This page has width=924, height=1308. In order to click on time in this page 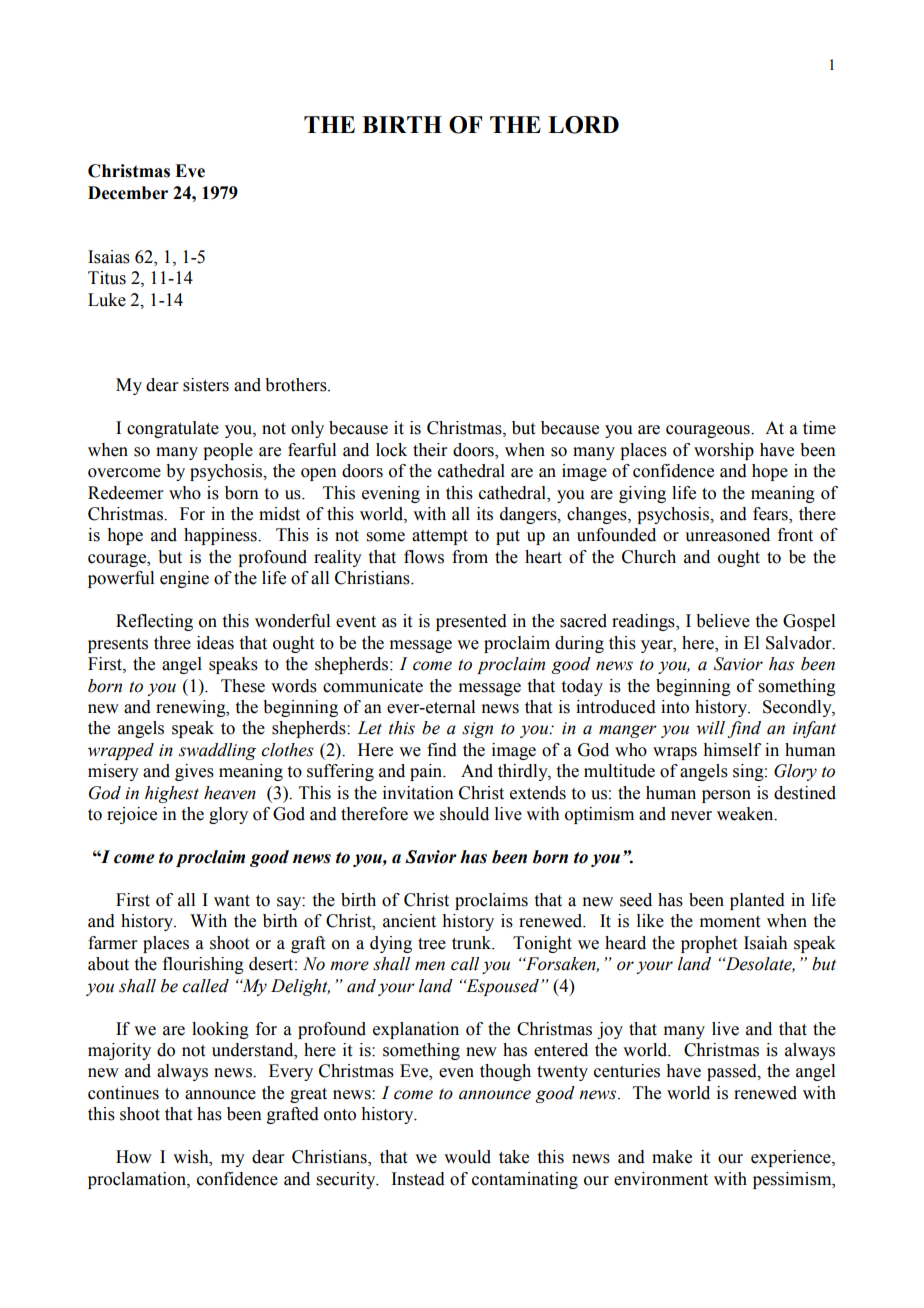, I will do `click(819, 428)`.
